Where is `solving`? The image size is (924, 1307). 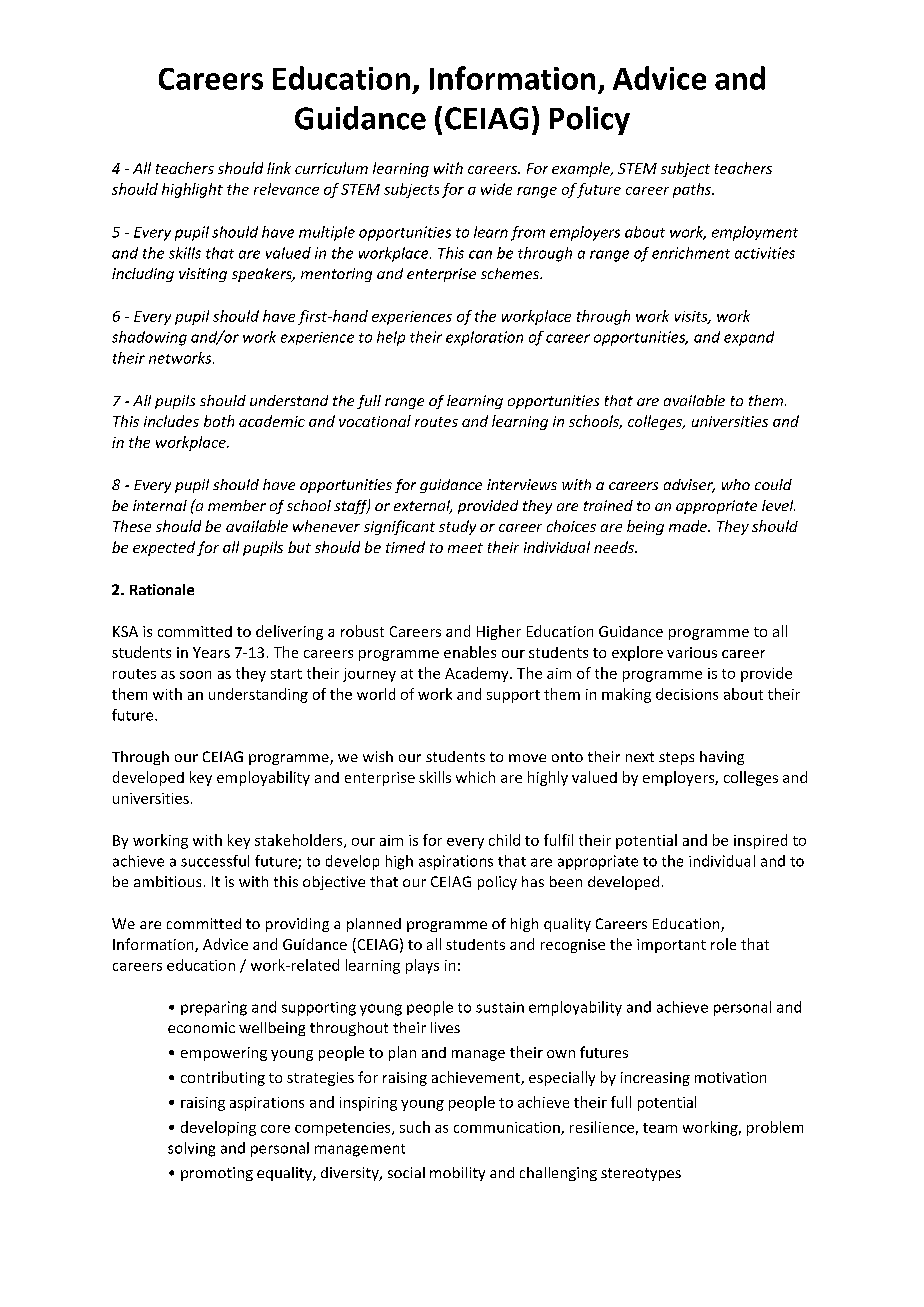
solving is located at coordinates (191, 1149).
